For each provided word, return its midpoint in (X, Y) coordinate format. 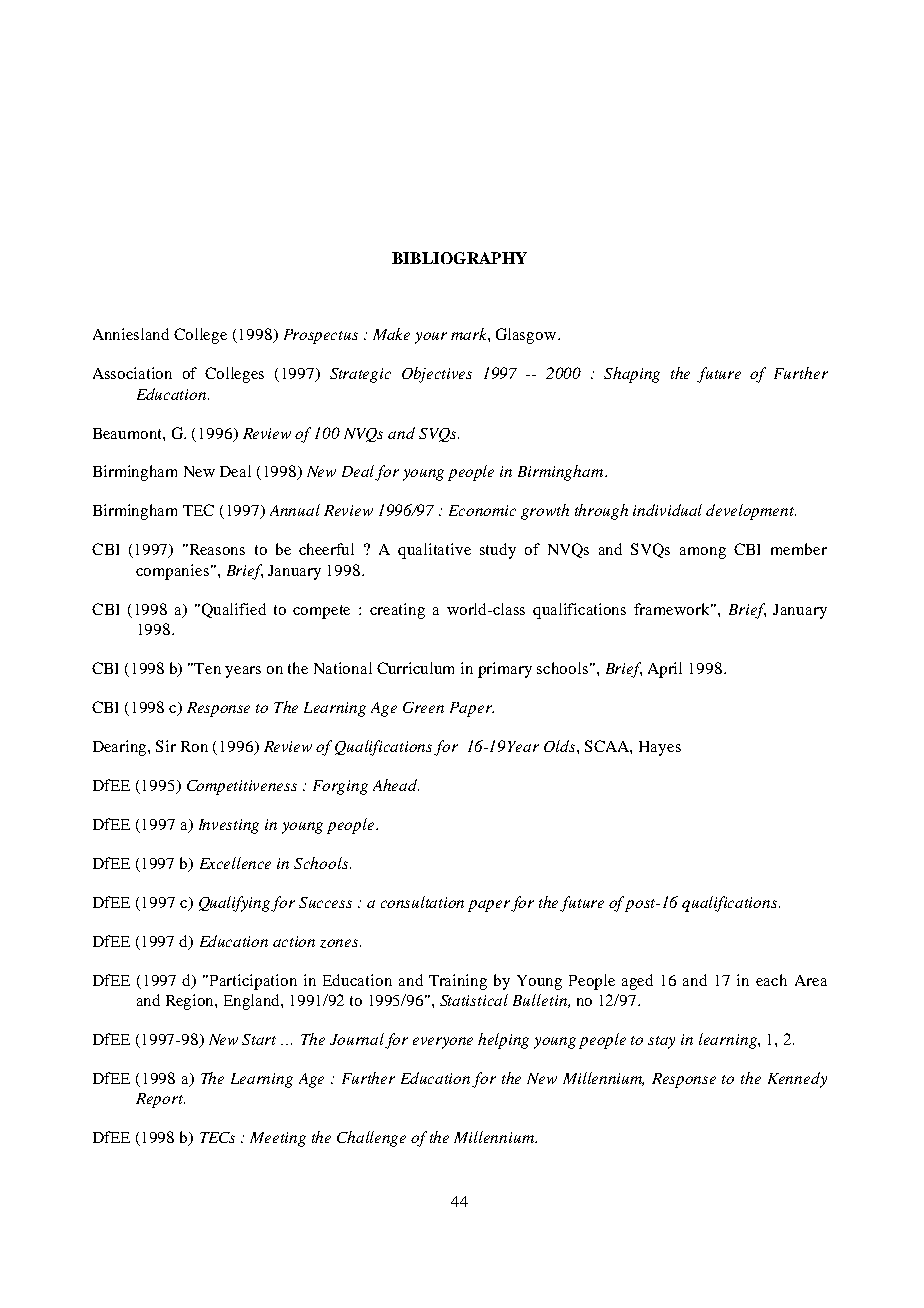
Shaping (632, 375)
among (703, 553)
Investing (229, 826)
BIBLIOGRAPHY (459, 258)
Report (160, 1100)
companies (174, 572)
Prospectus (321, 336)
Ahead (396, 785)
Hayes (660, 748)
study (498, 551)
